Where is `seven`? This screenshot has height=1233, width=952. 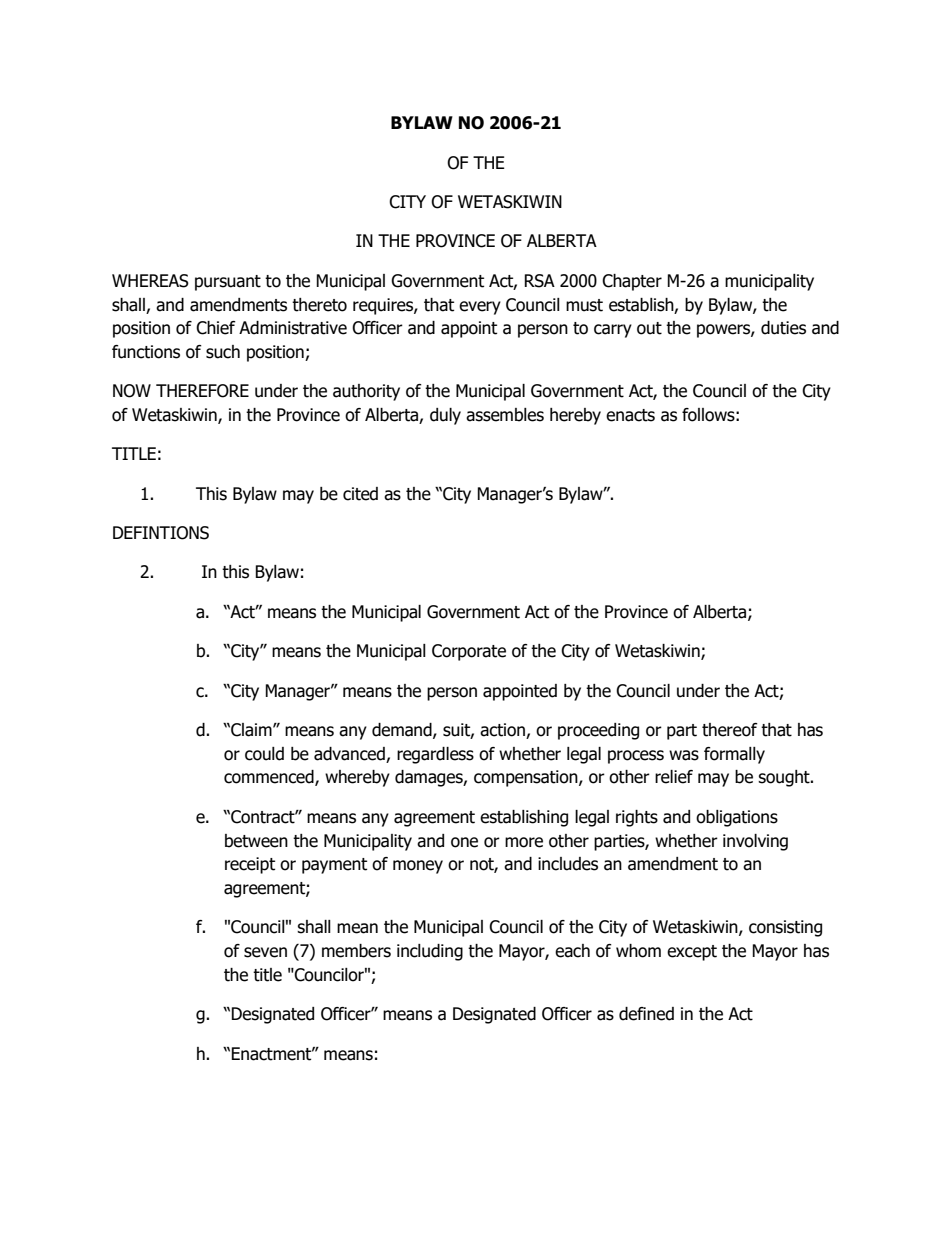
seven is located at coordinates (265, 952).
